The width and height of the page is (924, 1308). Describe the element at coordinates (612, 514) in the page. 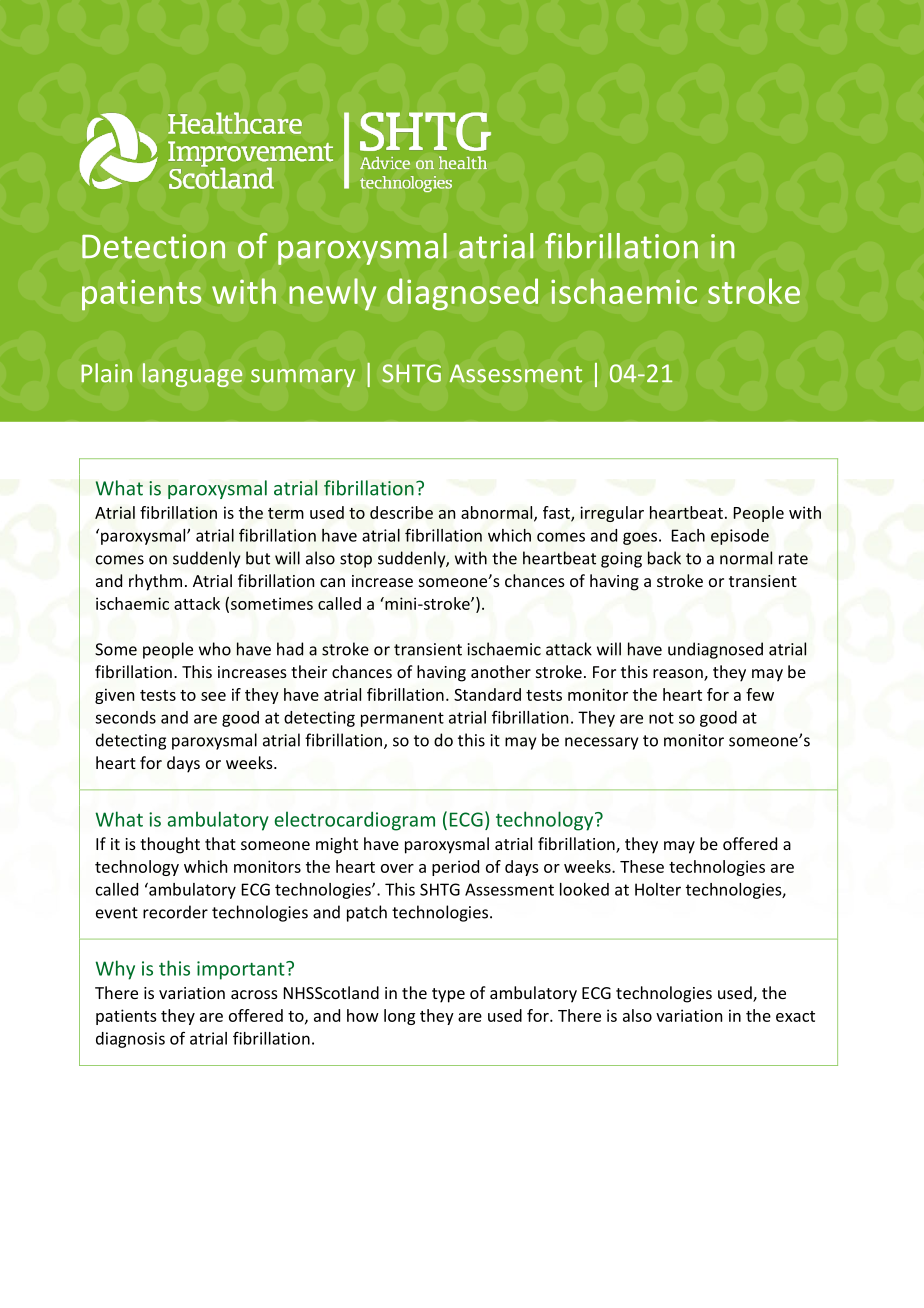

I see `irregular` at that location.
